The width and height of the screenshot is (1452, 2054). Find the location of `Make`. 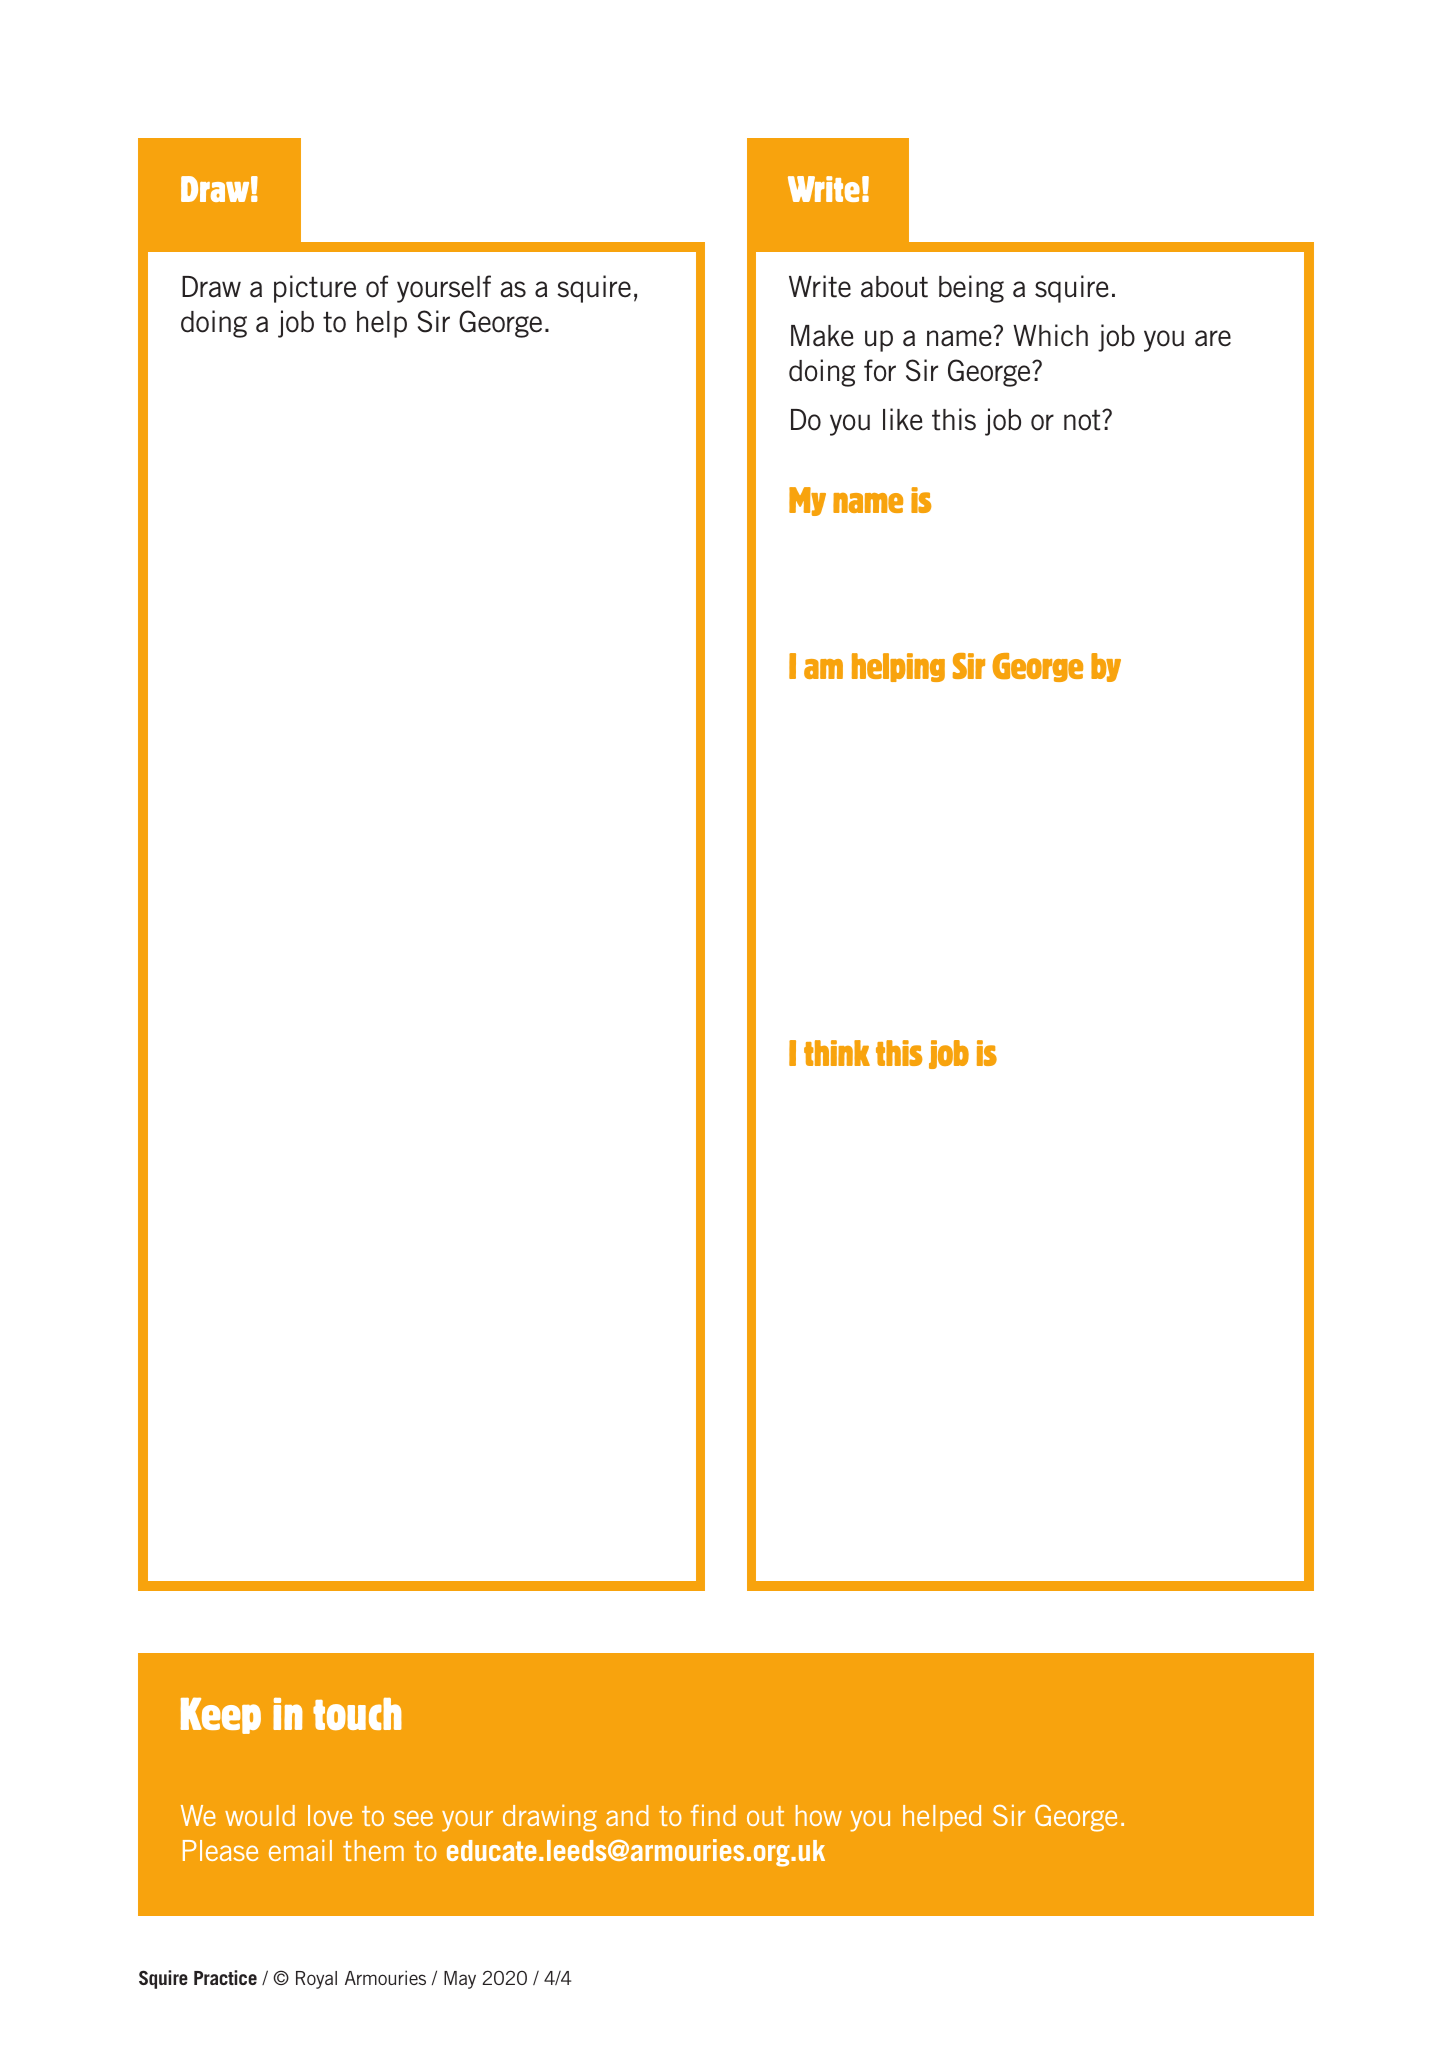

Make is located at coordinates (822, 336).
